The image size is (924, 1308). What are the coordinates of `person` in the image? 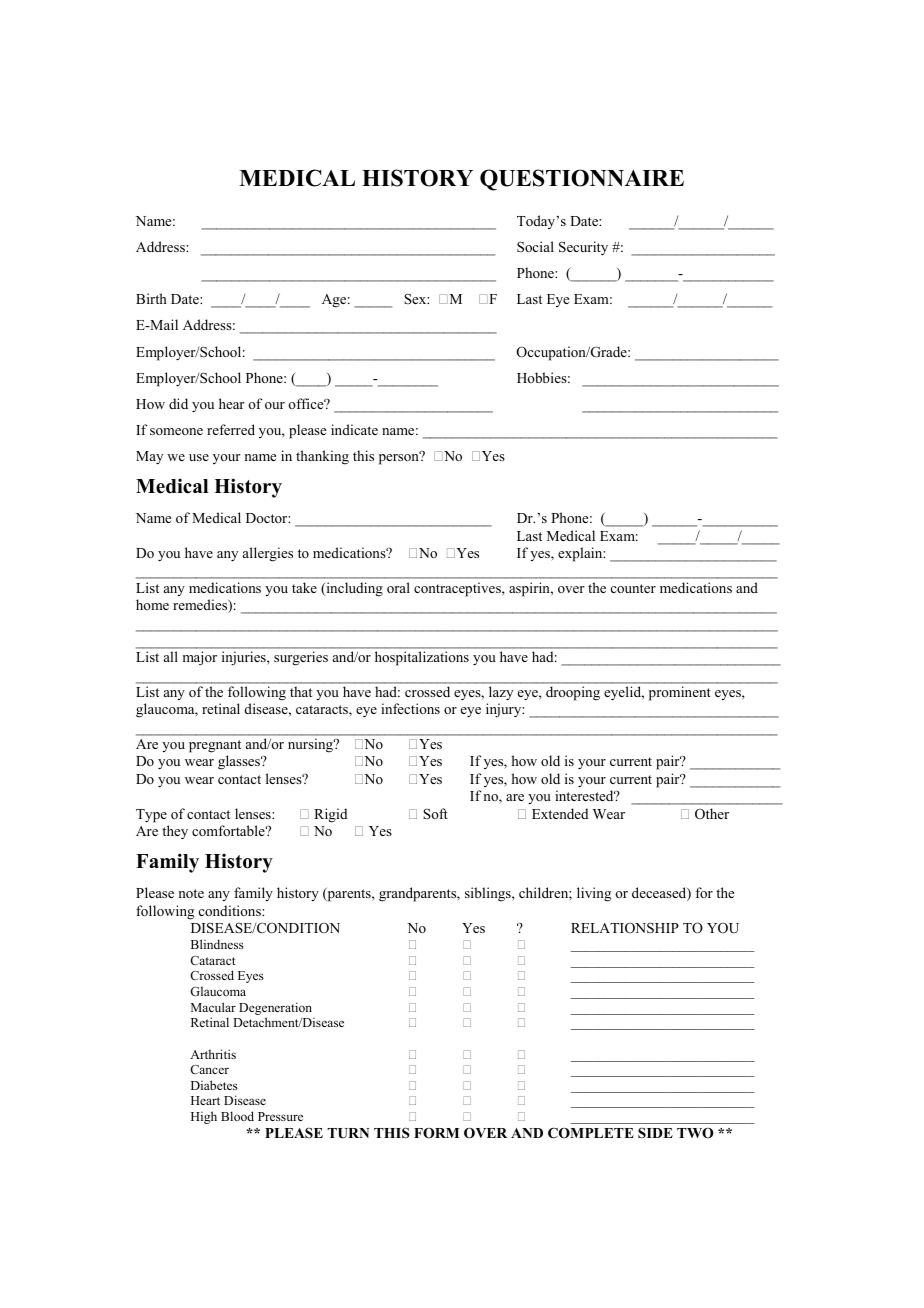 It's located at (400, 458).
